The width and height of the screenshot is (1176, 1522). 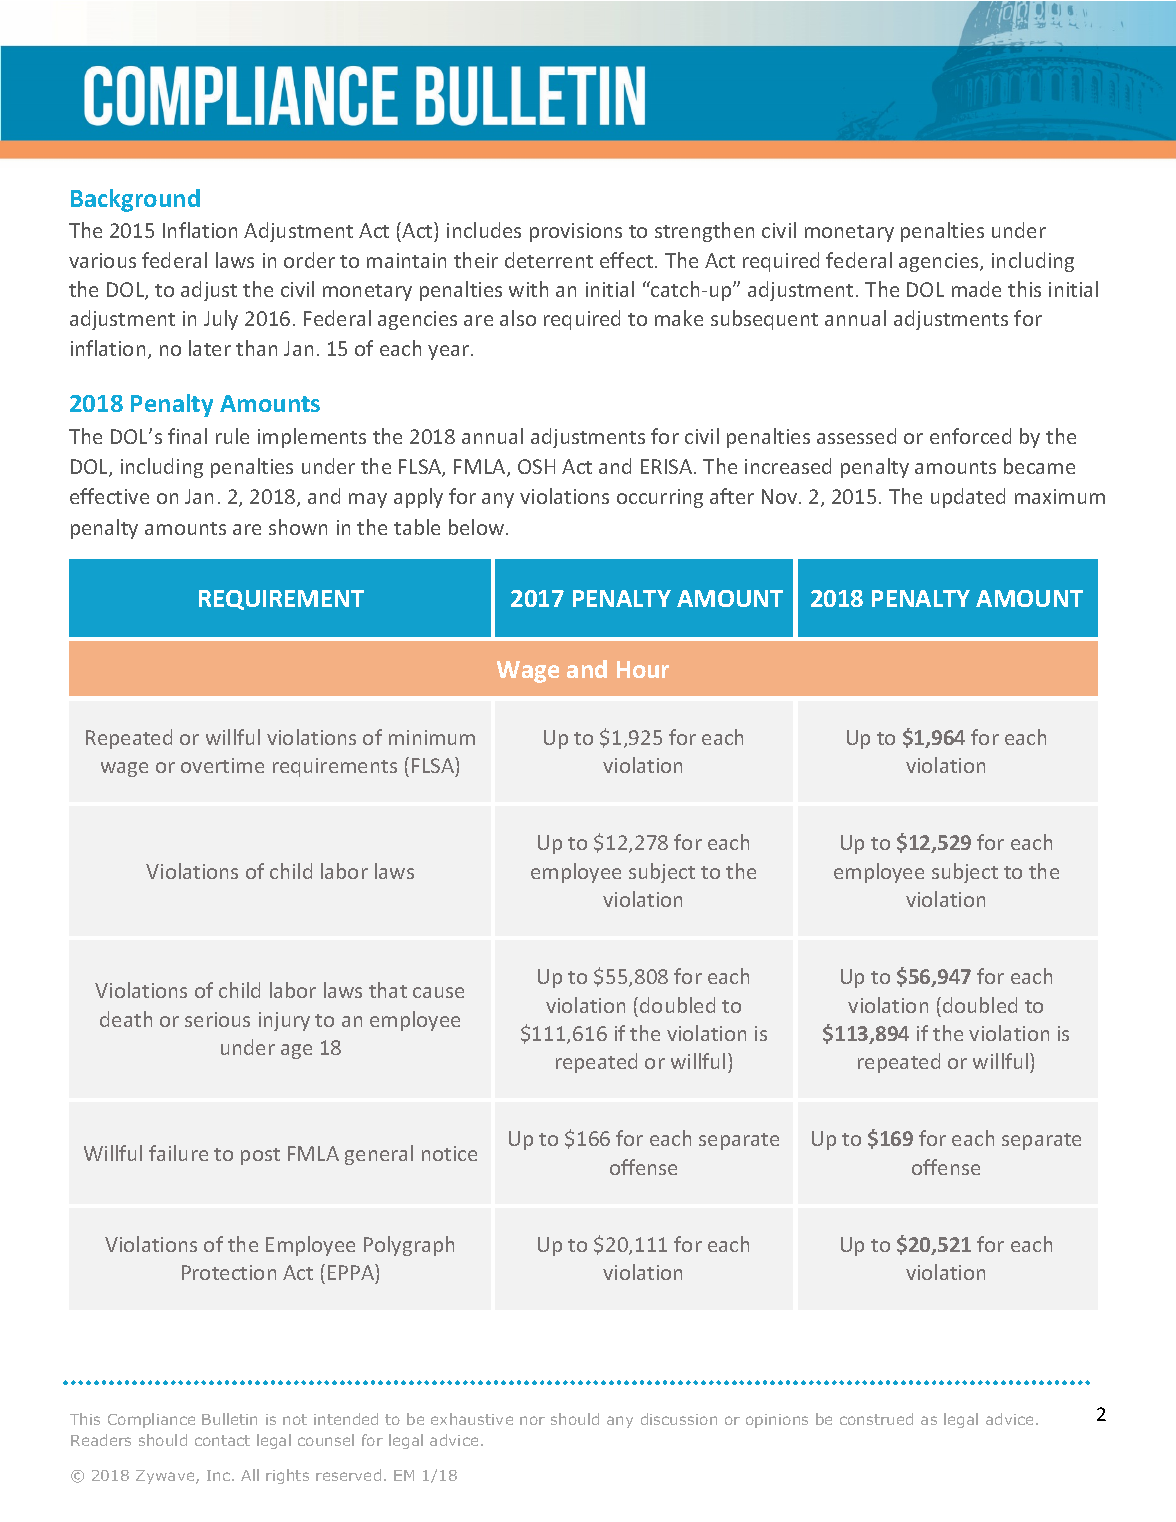 I want to click on nor, so click(x=532, y=1420).
